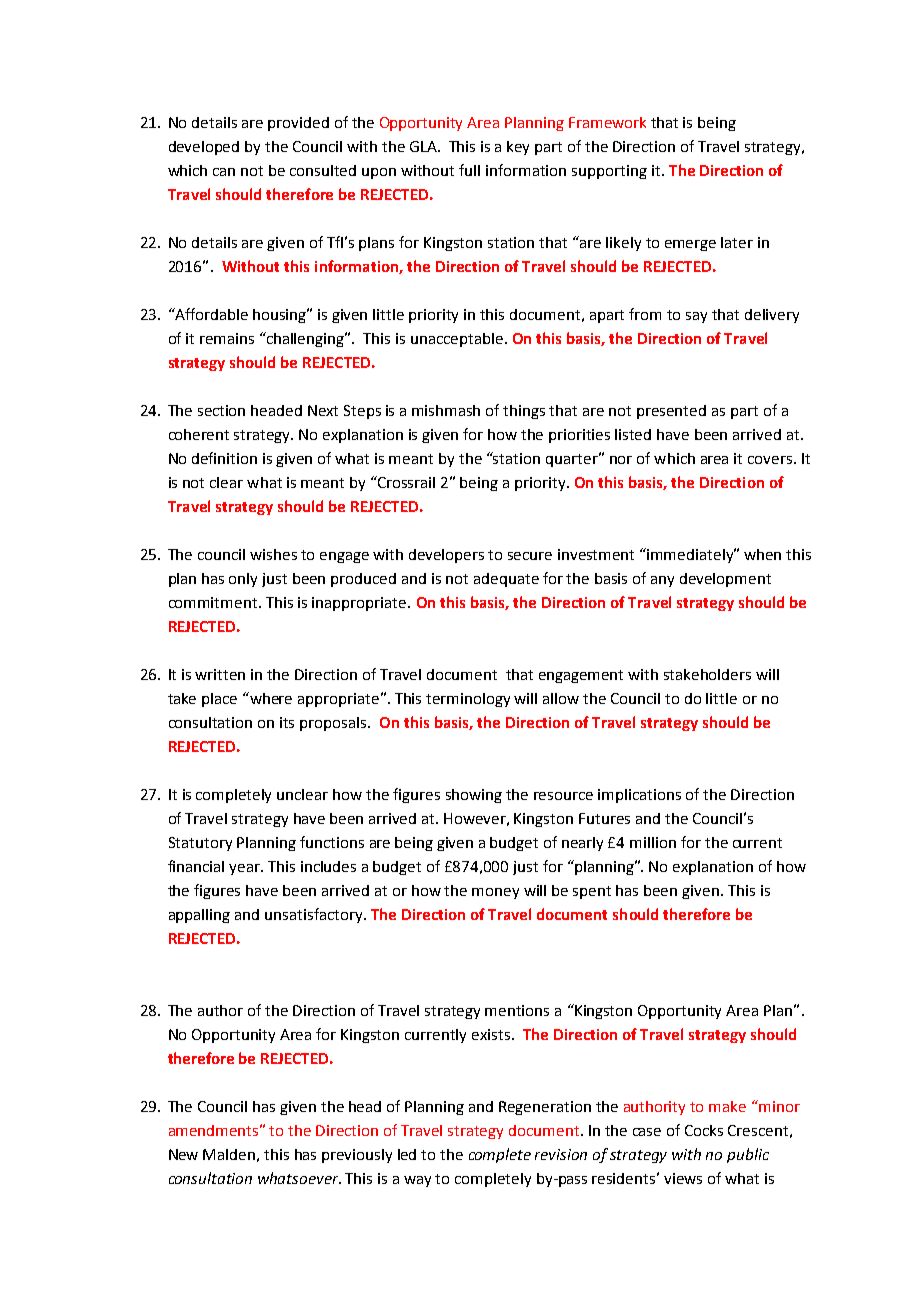 This screenshot has height=1308, width=924. Describe the element at coordinates (696, 317) in the screenshot. I see `say` at that location.
